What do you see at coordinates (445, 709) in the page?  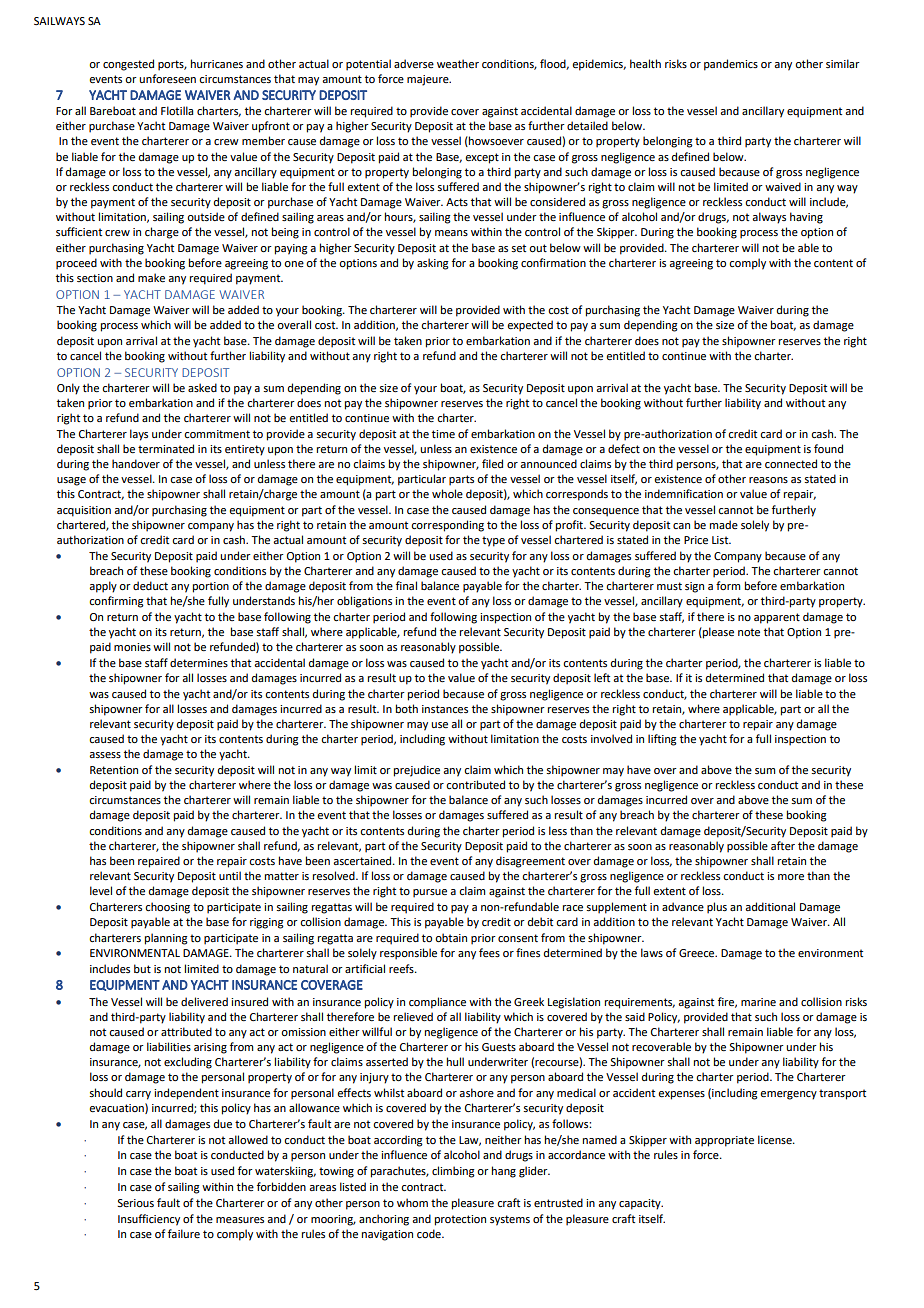 I see `instances` at bounding box center [445, 709].
